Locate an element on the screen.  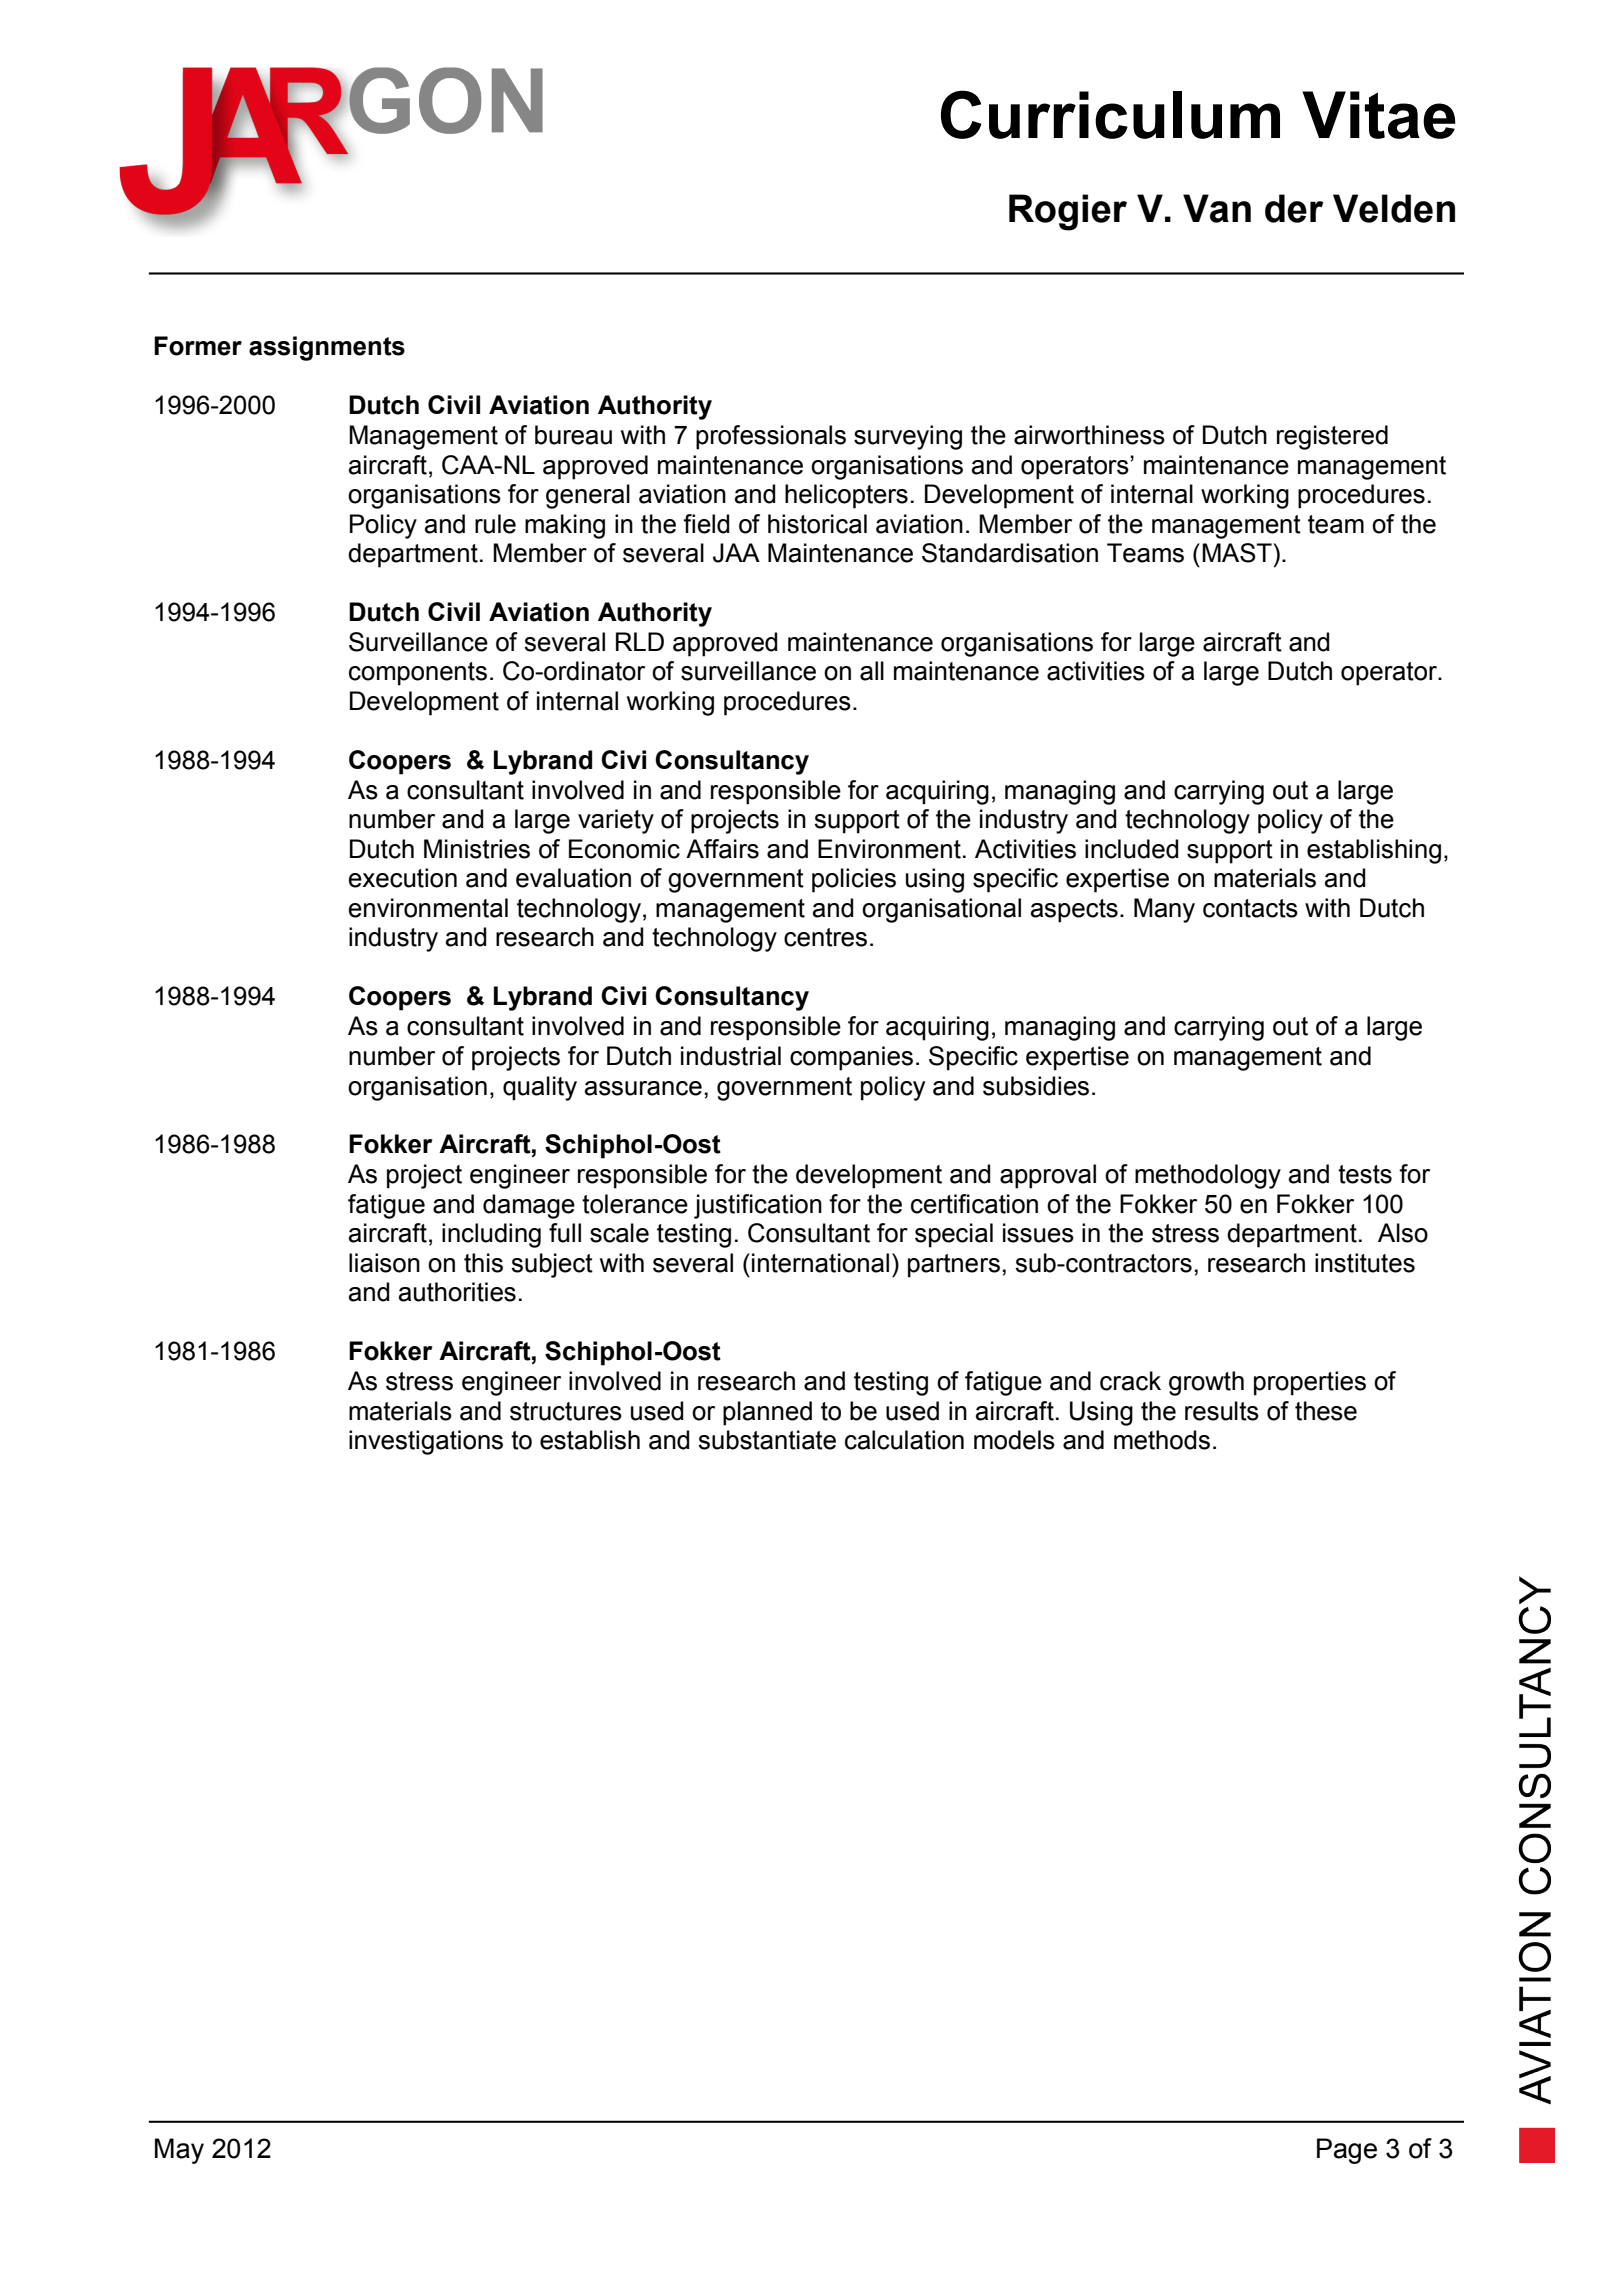
substantiate is located at coordinates (767, 1440).
